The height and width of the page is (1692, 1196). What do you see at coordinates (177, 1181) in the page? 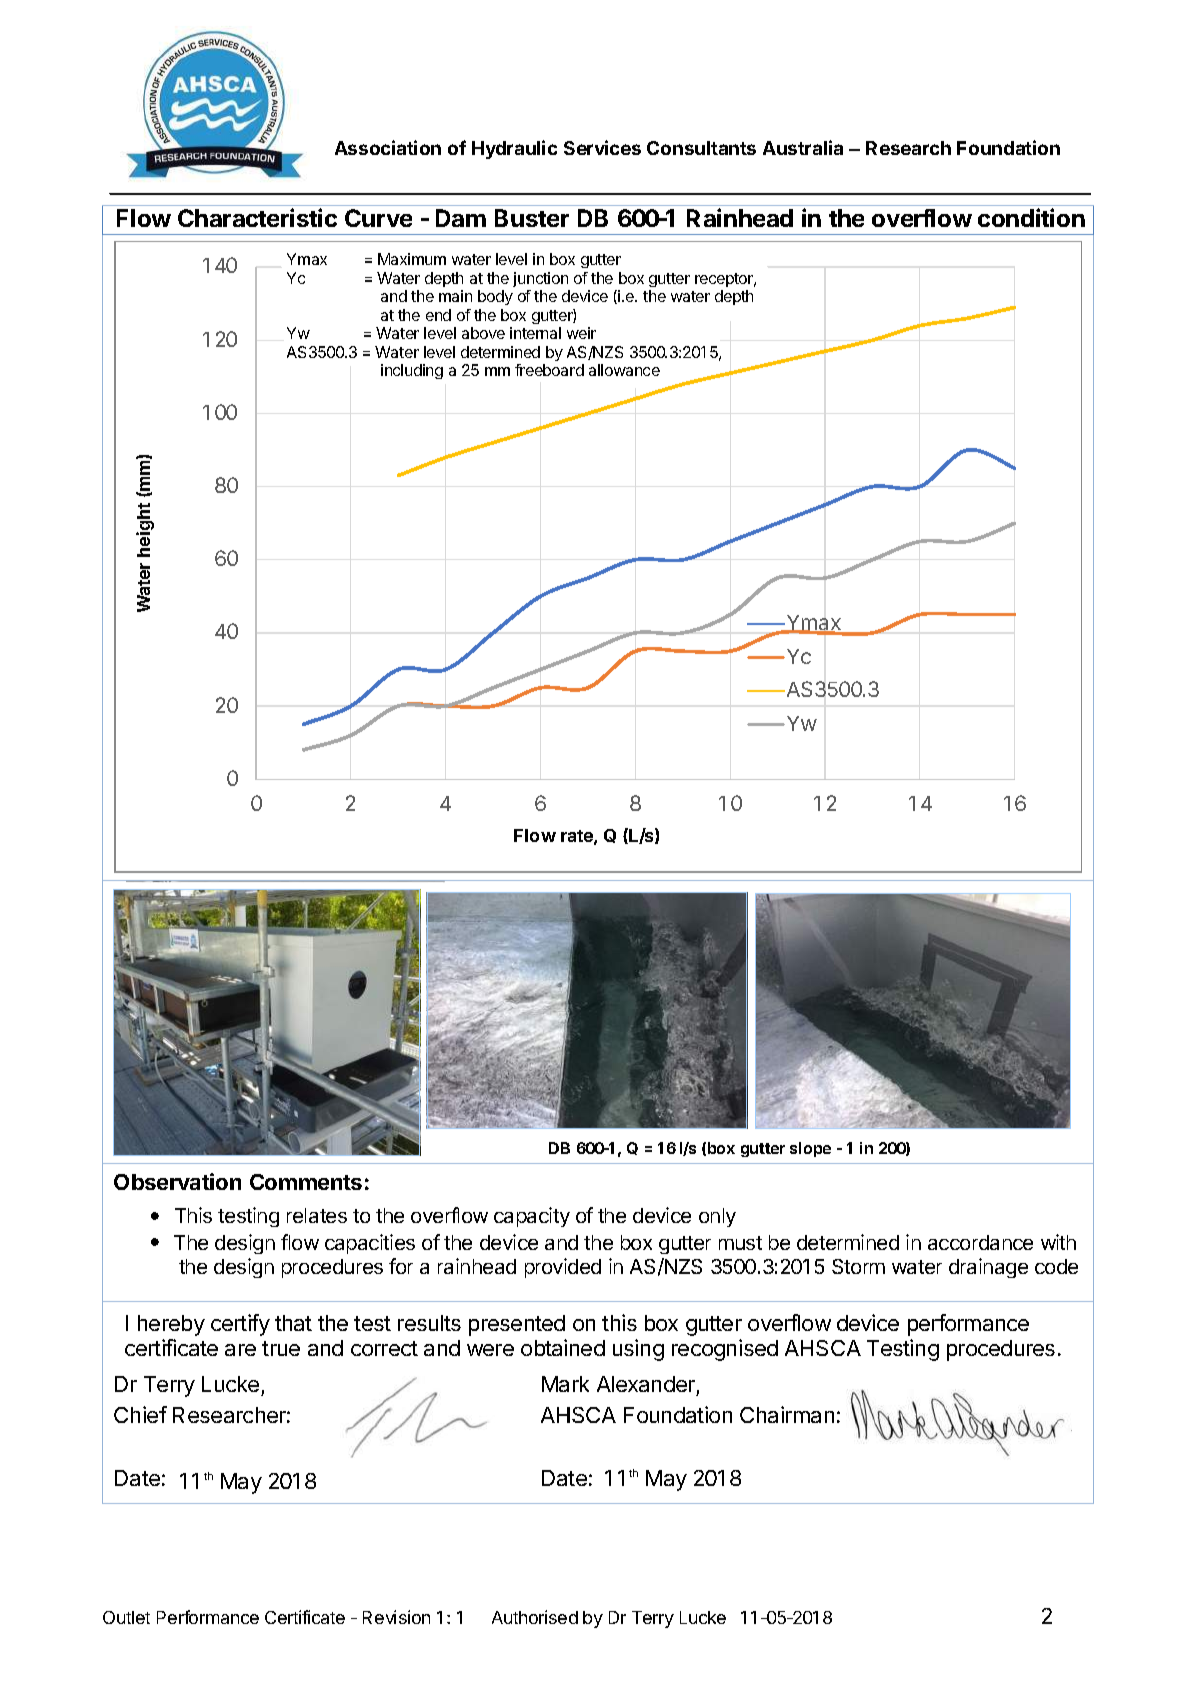
I see `Observation` at bounding box center [177, 1181].
